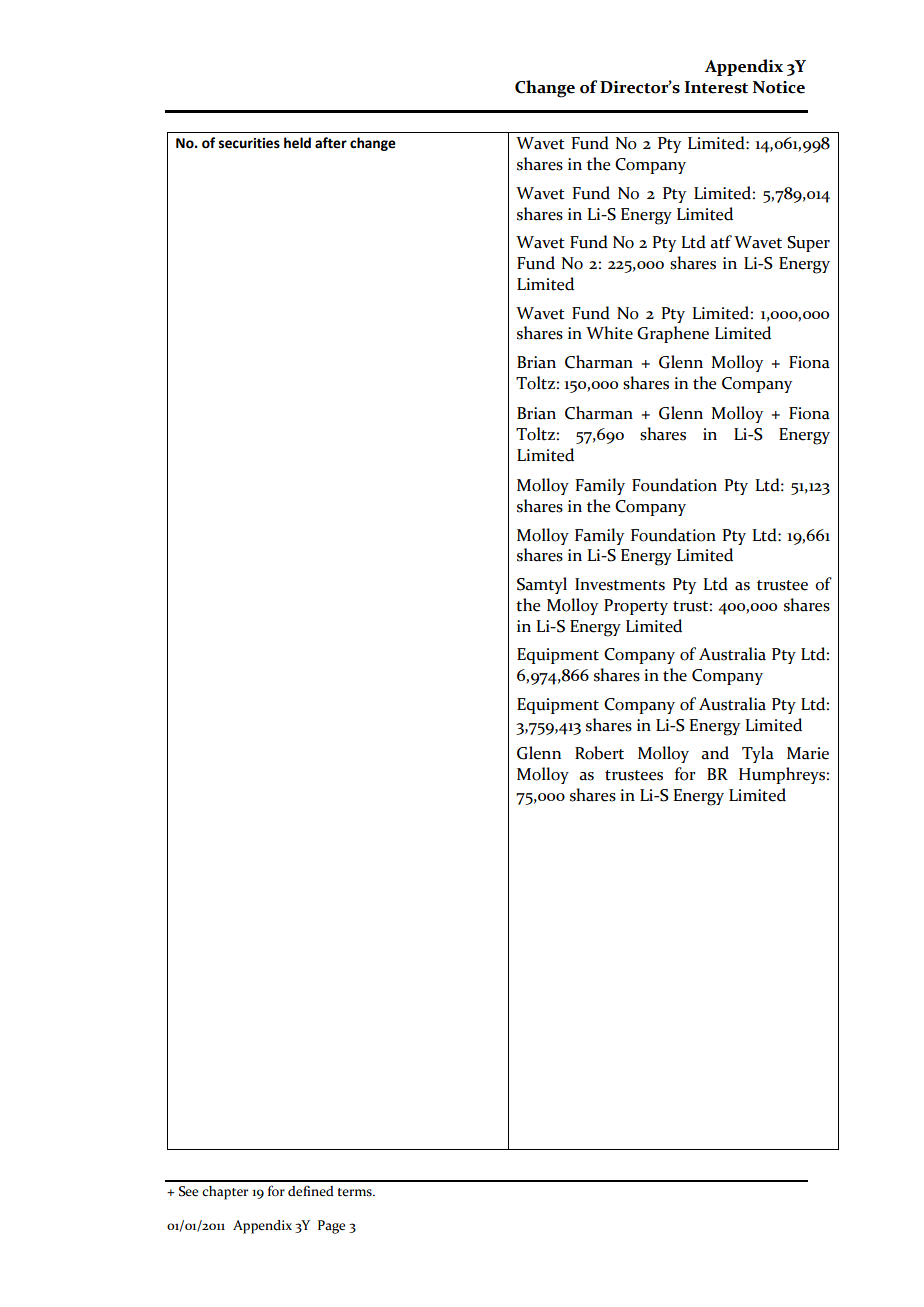 Image resolution: width=924 pixels, height=1307 pixels. What do you see at coordinates (721, 242) in the document?
I see `atf` at bounding box center [721, 242].
